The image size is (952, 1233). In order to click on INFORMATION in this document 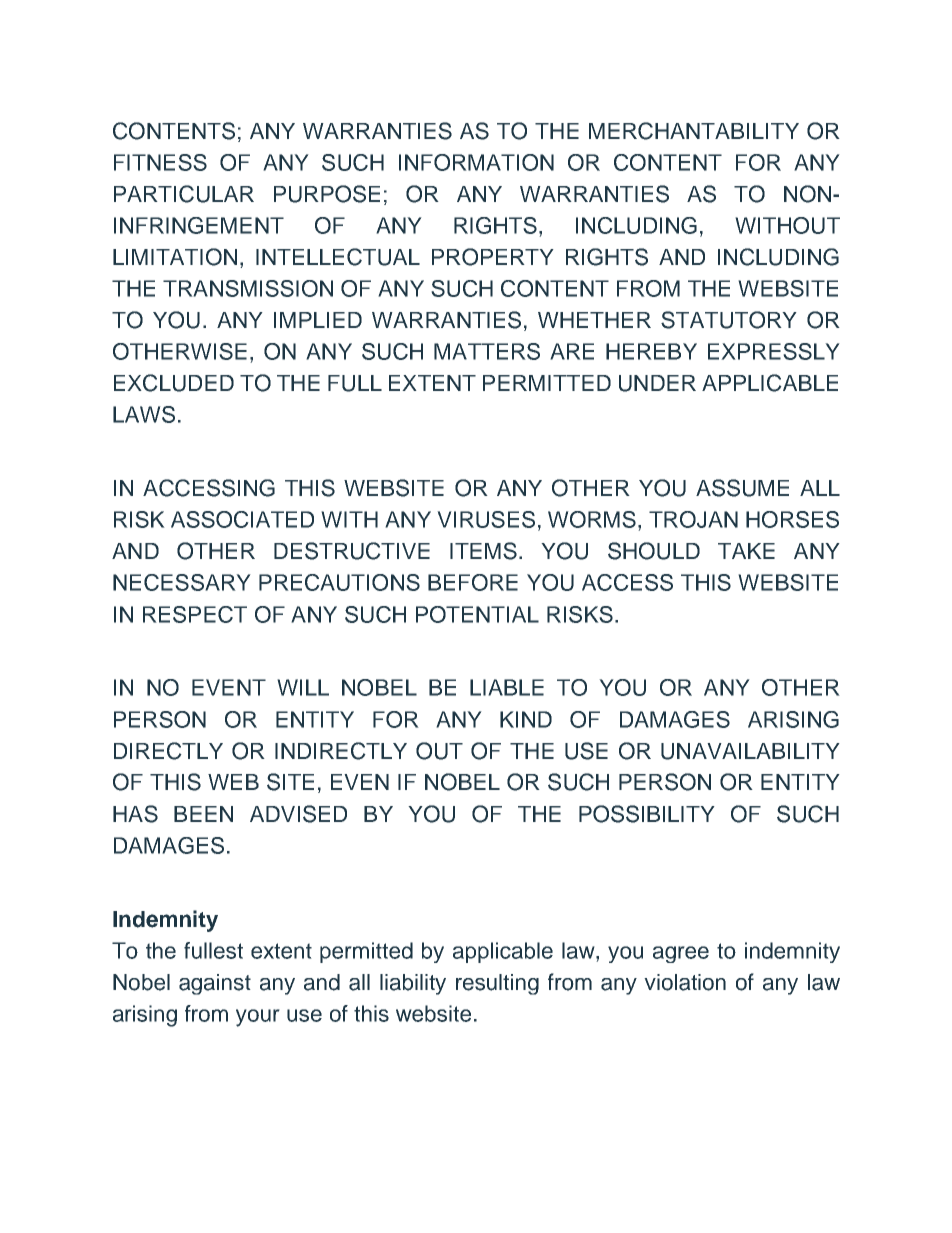, I will do `click(476, 162)`.
